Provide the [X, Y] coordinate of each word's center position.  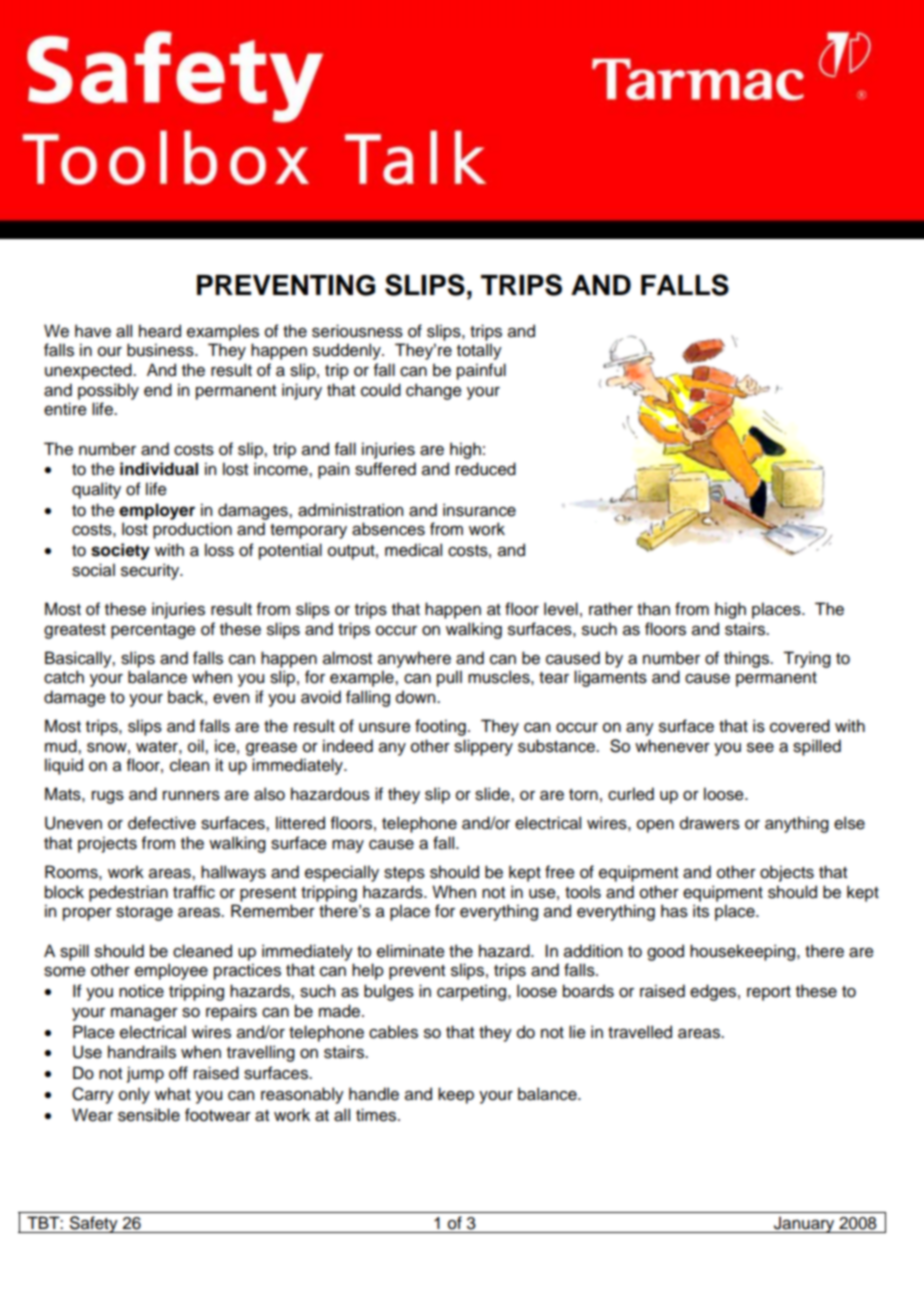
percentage [153, 631]
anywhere [414, 659]
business [161, 350]
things [747, 659]
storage [144, 913]
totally [479, 351]
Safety [94, 1224]
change [434, 391]
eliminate [411, 951]
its [701, 911]
